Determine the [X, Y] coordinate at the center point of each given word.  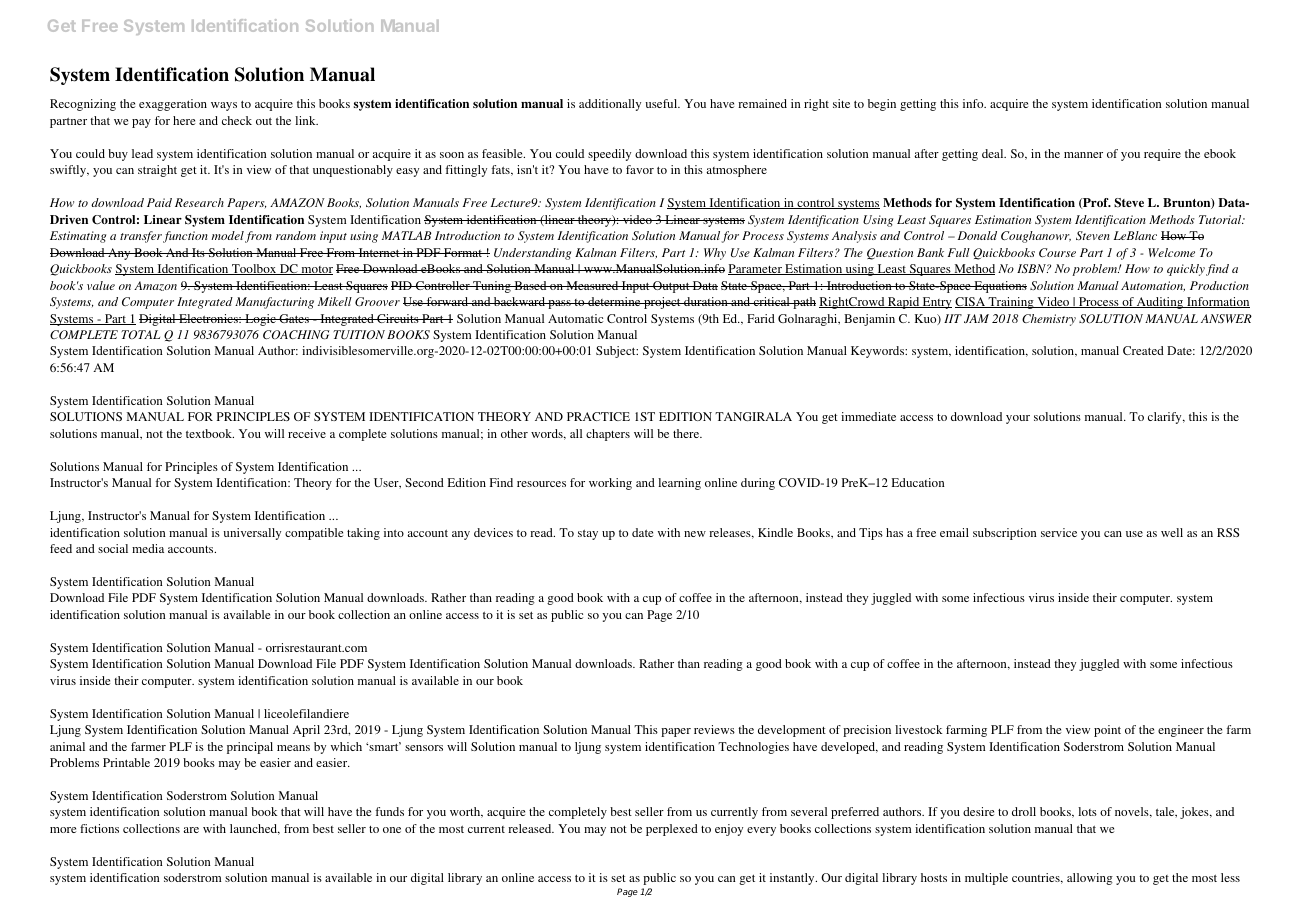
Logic [260, 320]
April [306, 731]
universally [252, 534]
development [792, 731]
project [662, 303]
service [1059, 532]
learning [679, 484]
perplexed [672, 830]
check [237, 120]
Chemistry [1049, 320]
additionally [610, 105]
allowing [1090, 879]
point [1107, 731]
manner [1083, 155]
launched [255, 829]
